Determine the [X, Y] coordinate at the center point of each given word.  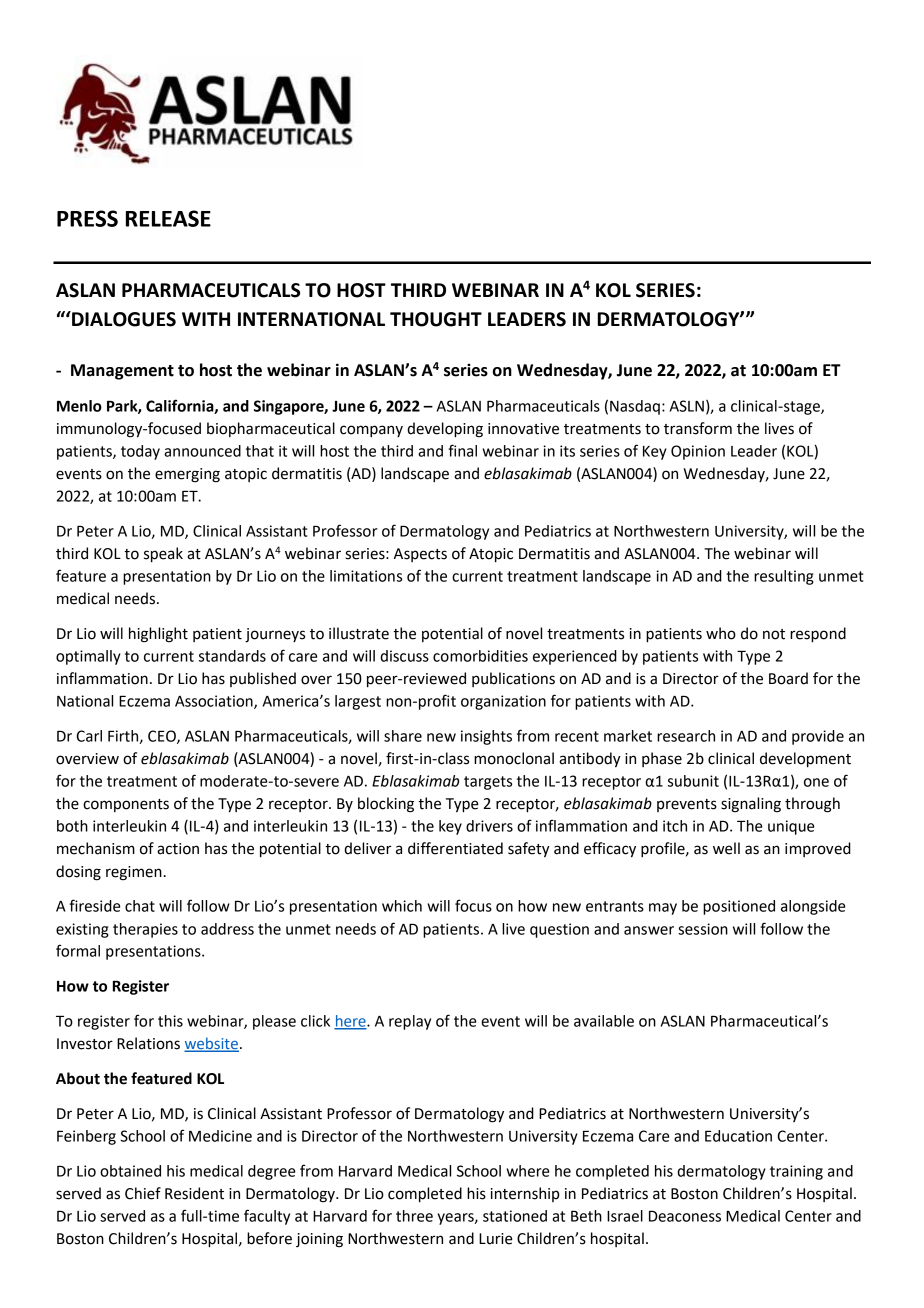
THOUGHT [436, 319]
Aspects [420, 555]
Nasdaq [635, 407]
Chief [143, 1193]
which [402, 906]
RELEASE [168, 218]
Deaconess [685, 1216]
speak [163, 555]
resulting [784, 577]
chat [140, 906]
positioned [739, 907]
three [414, 1216]
